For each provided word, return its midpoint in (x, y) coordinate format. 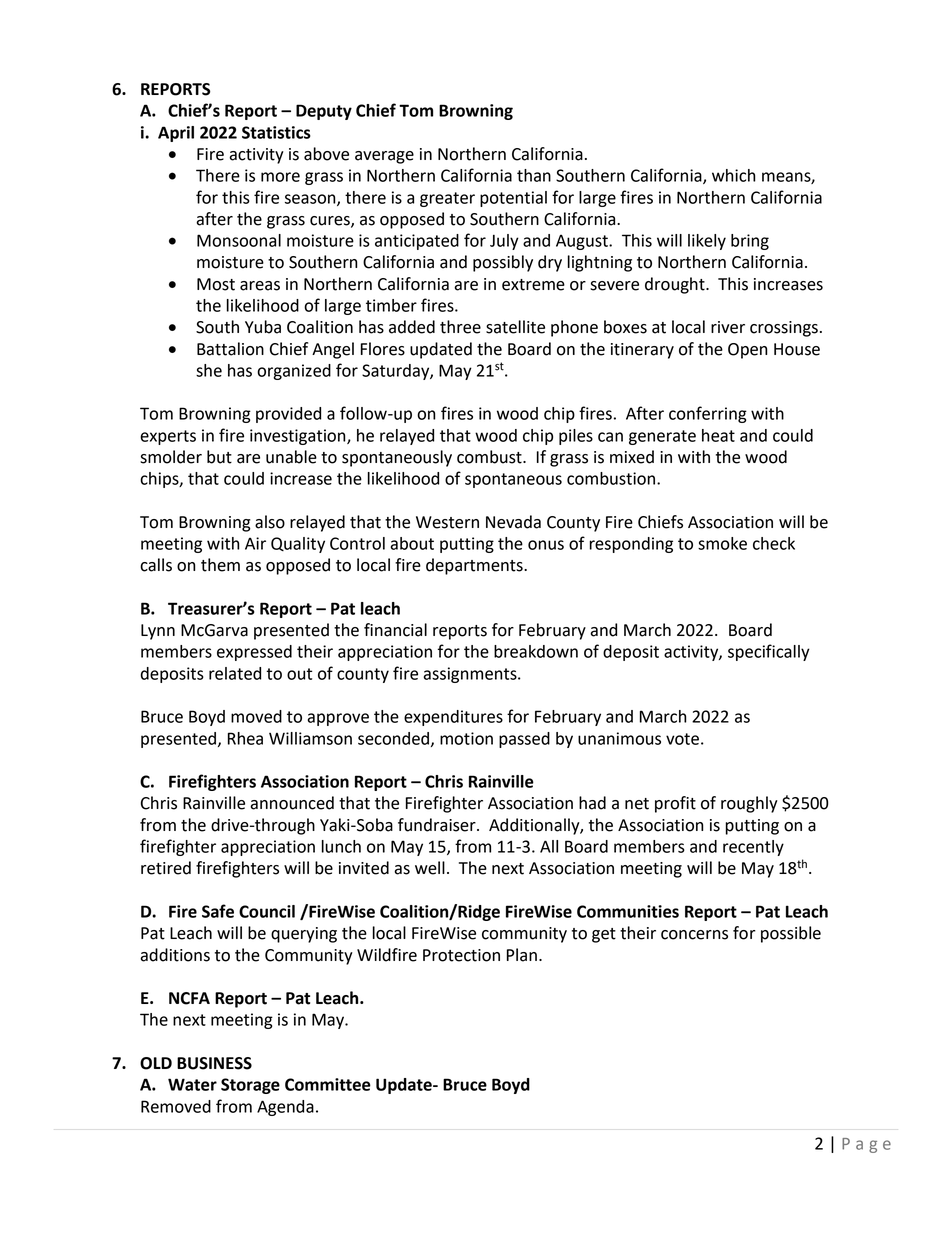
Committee (328, 1084)
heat (718, 435)
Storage (250, 1086)
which (734, 175)
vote (682, 739)
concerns (694, 935)
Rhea (245, 738)
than (534, 175)
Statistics (276, 132)
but (219, 457)
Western (447, 522)
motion (466, 738)
